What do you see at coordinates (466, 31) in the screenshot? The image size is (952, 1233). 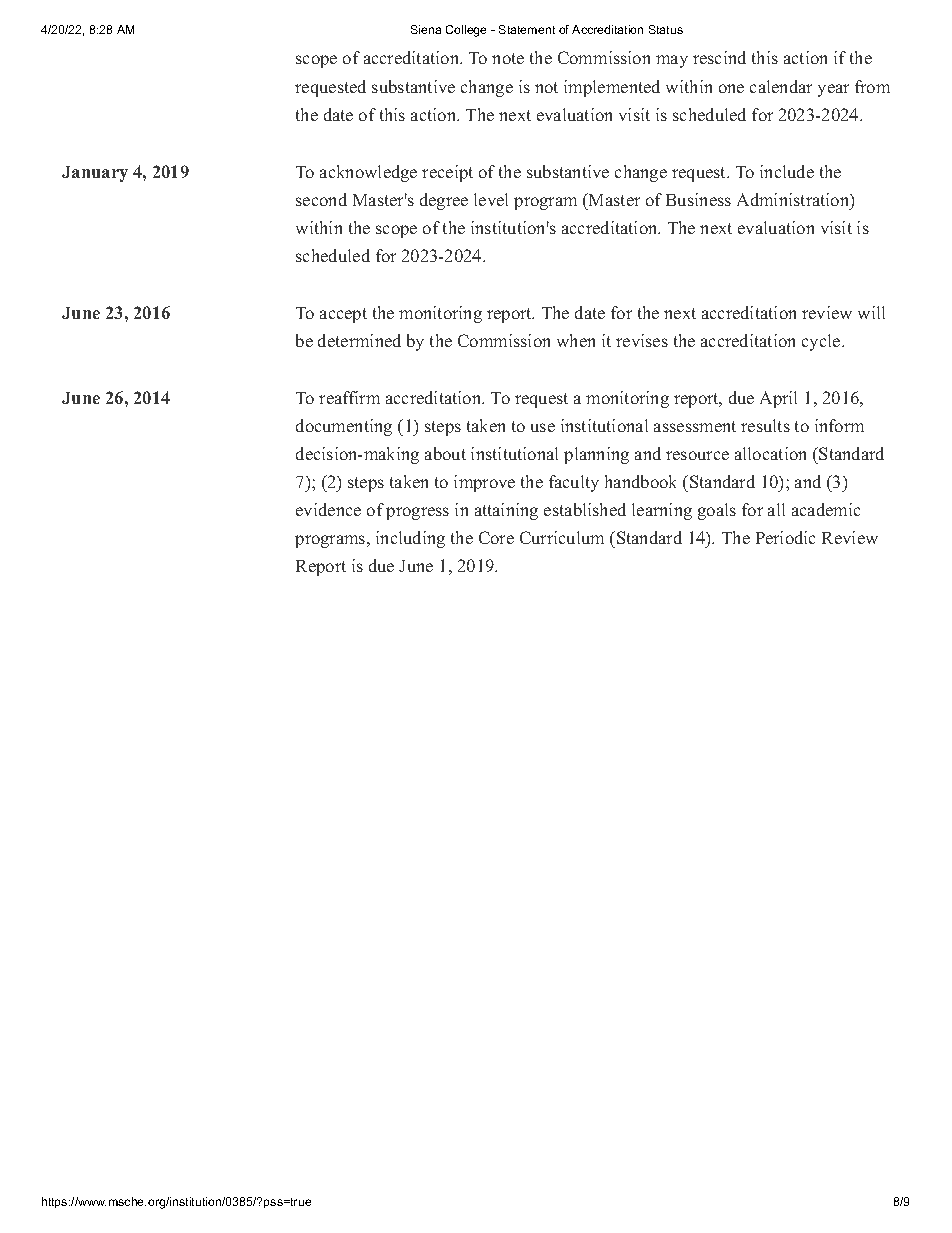 I see `College` at bounding box center [466, 31].
